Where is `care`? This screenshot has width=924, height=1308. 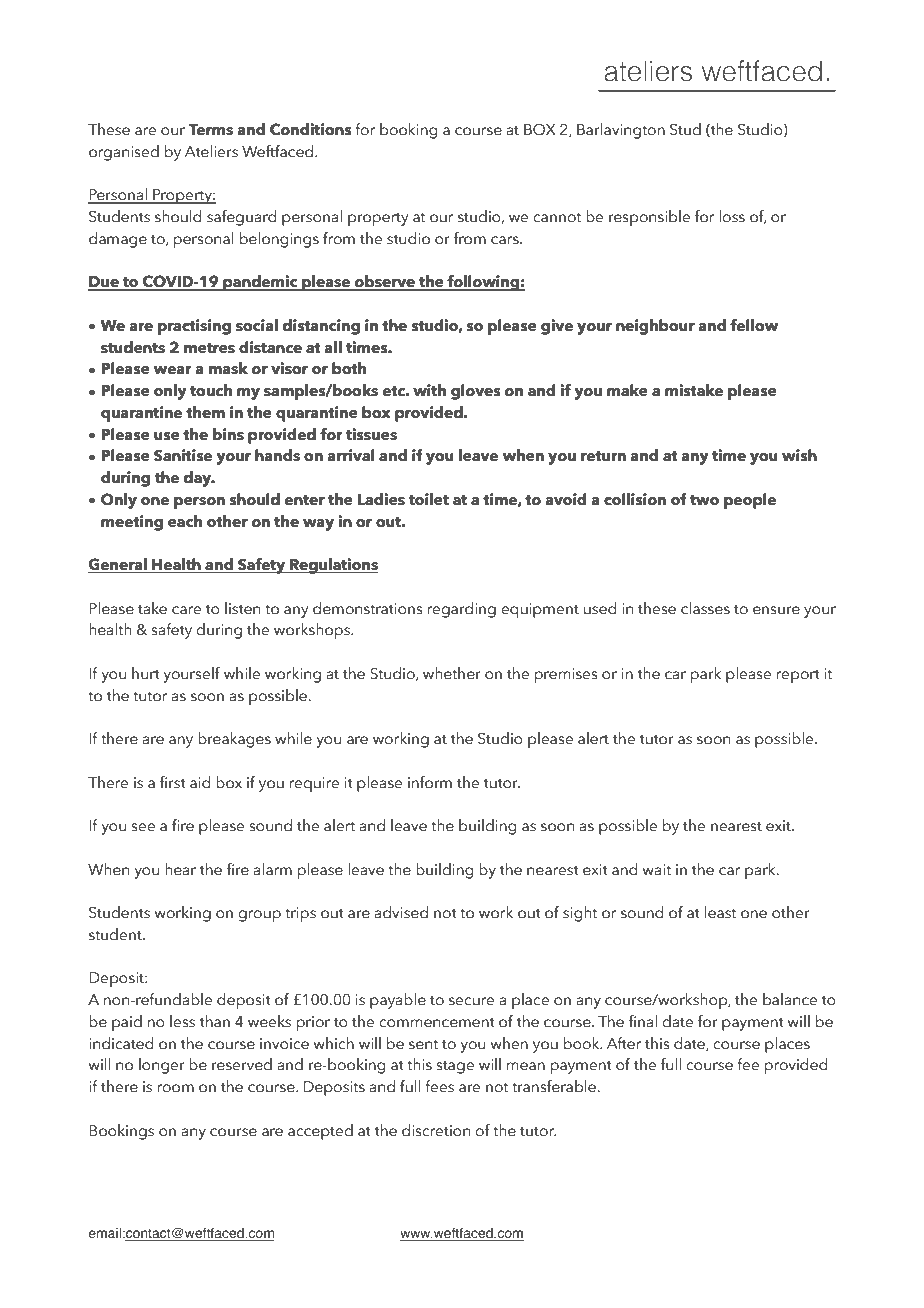
care is located at coordinates (186, 610).
